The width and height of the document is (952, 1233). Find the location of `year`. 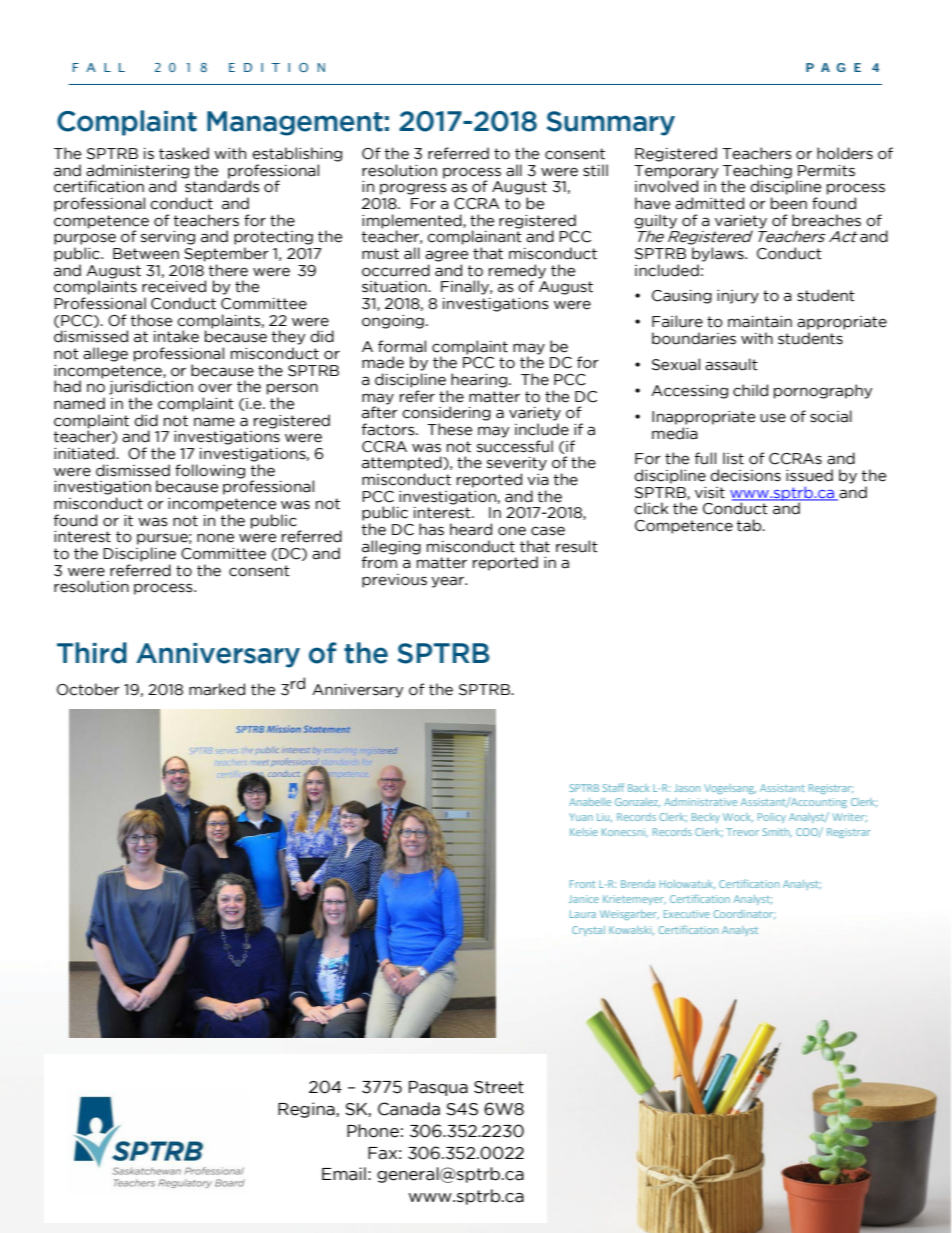

year is located at coordinates (449, 582).
